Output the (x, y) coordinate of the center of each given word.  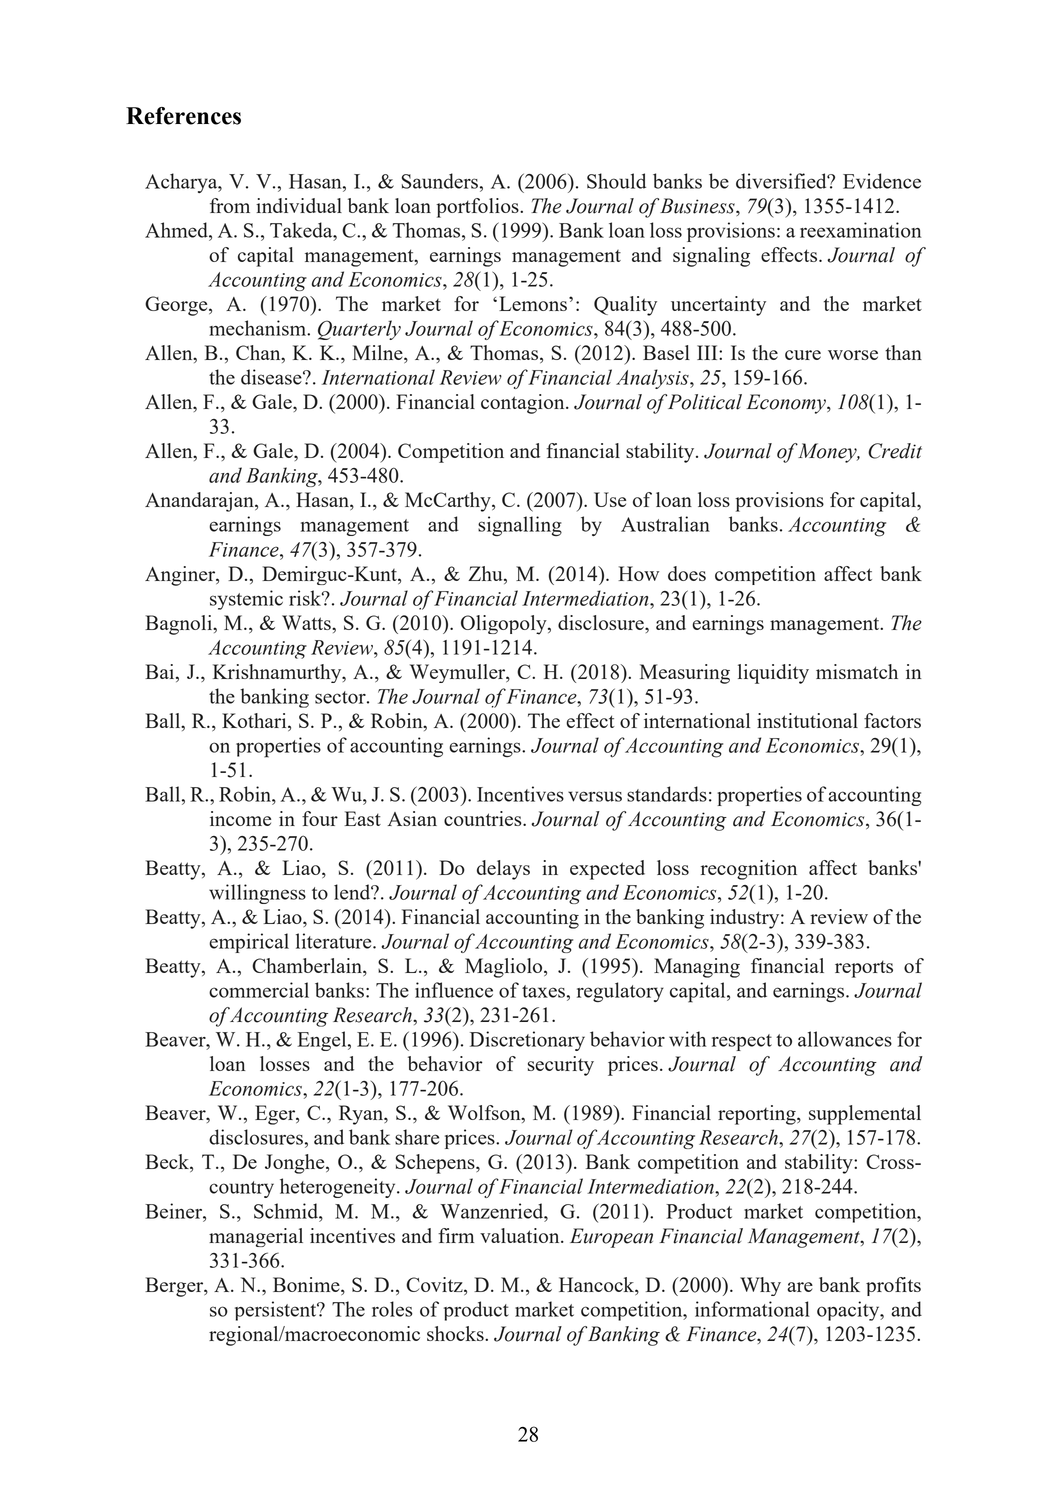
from (230, 205)
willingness (257, 894)
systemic (246, 600)
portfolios (478, 208)
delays (503, 870)
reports (864, 969)
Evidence (882, 181)
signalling (520, 526)
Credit (895, 451)
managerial (256, 1237)
